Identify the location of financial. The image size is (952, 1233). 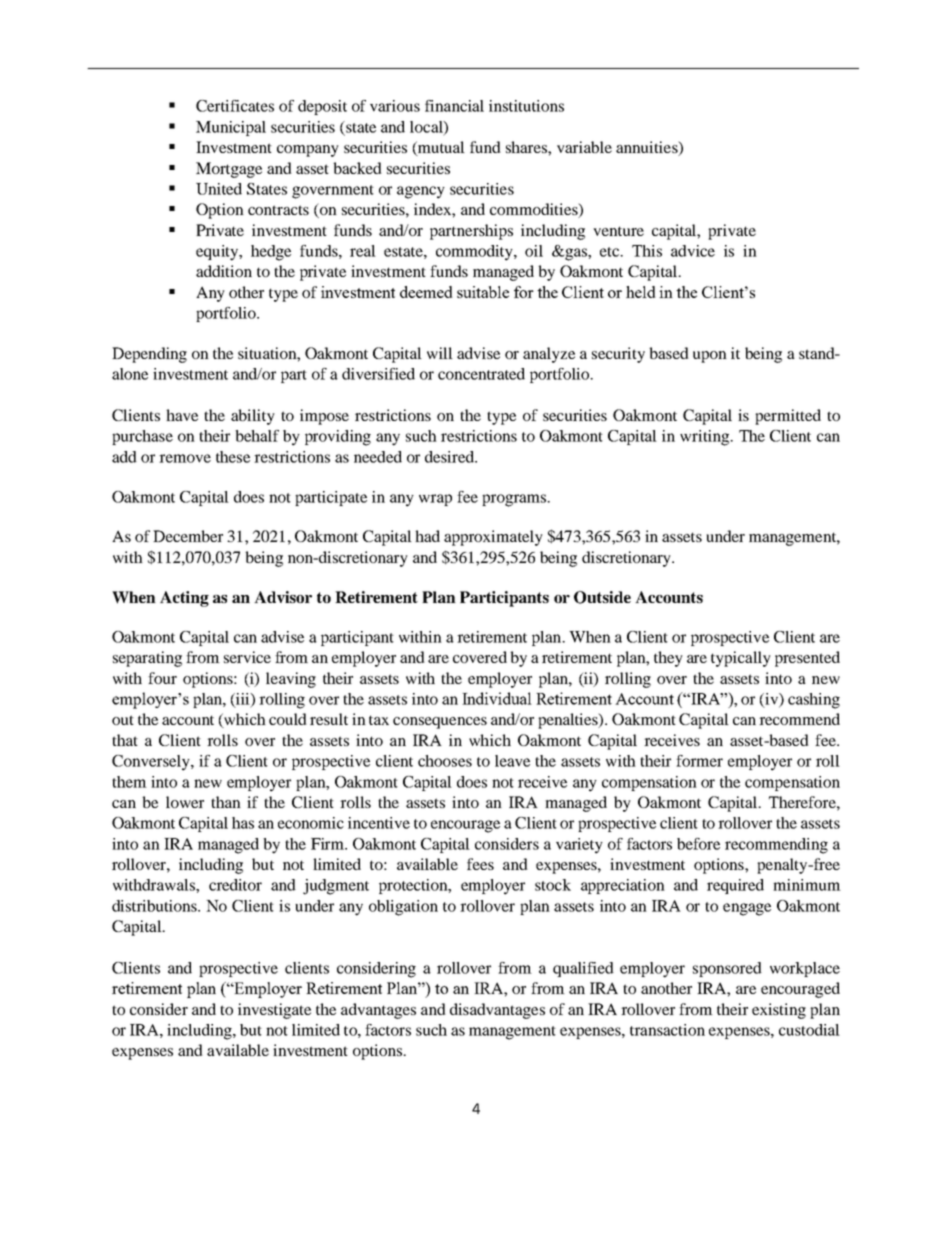
(454, 106).
